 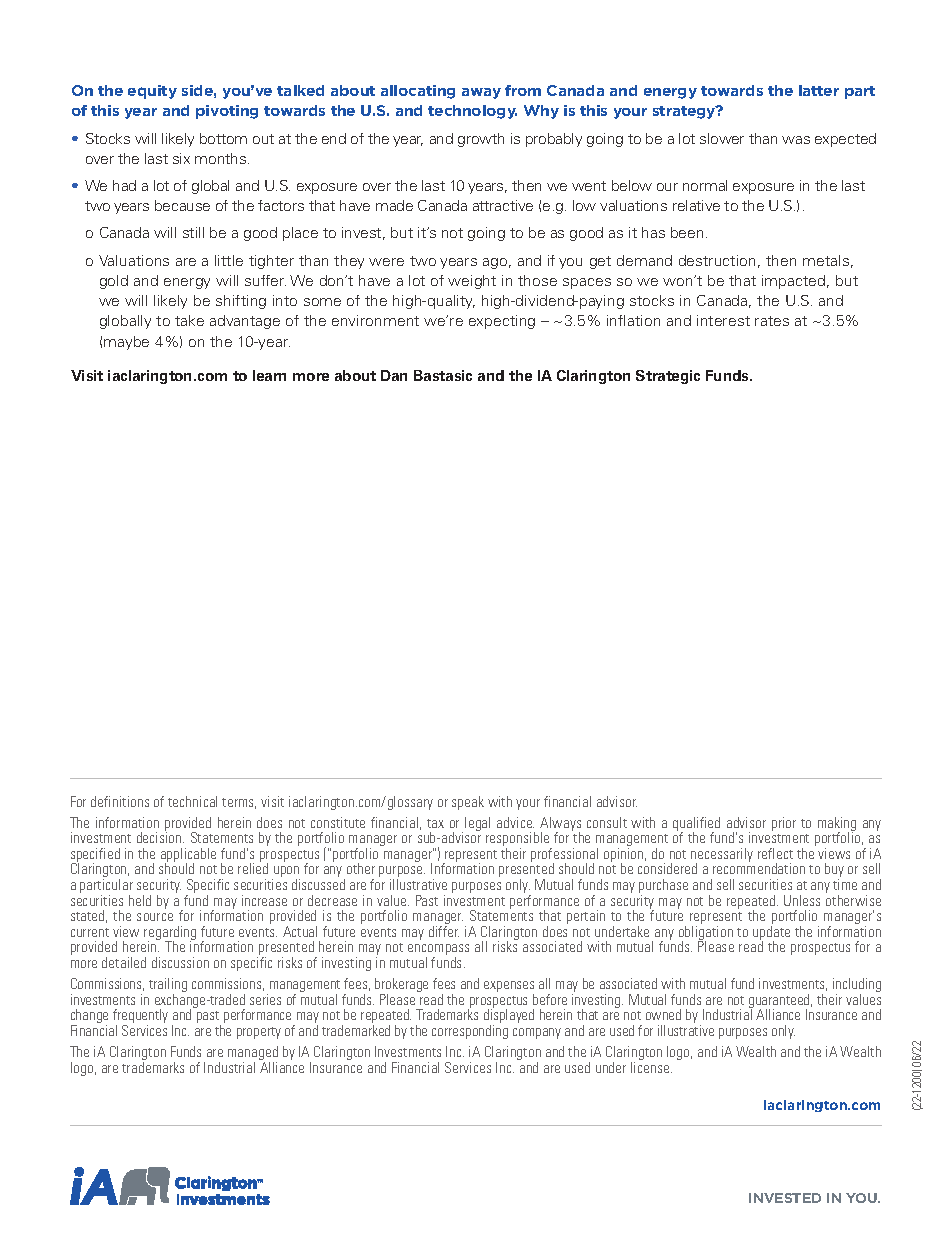 I want to click on shifting, so click(x=241, y=302).
